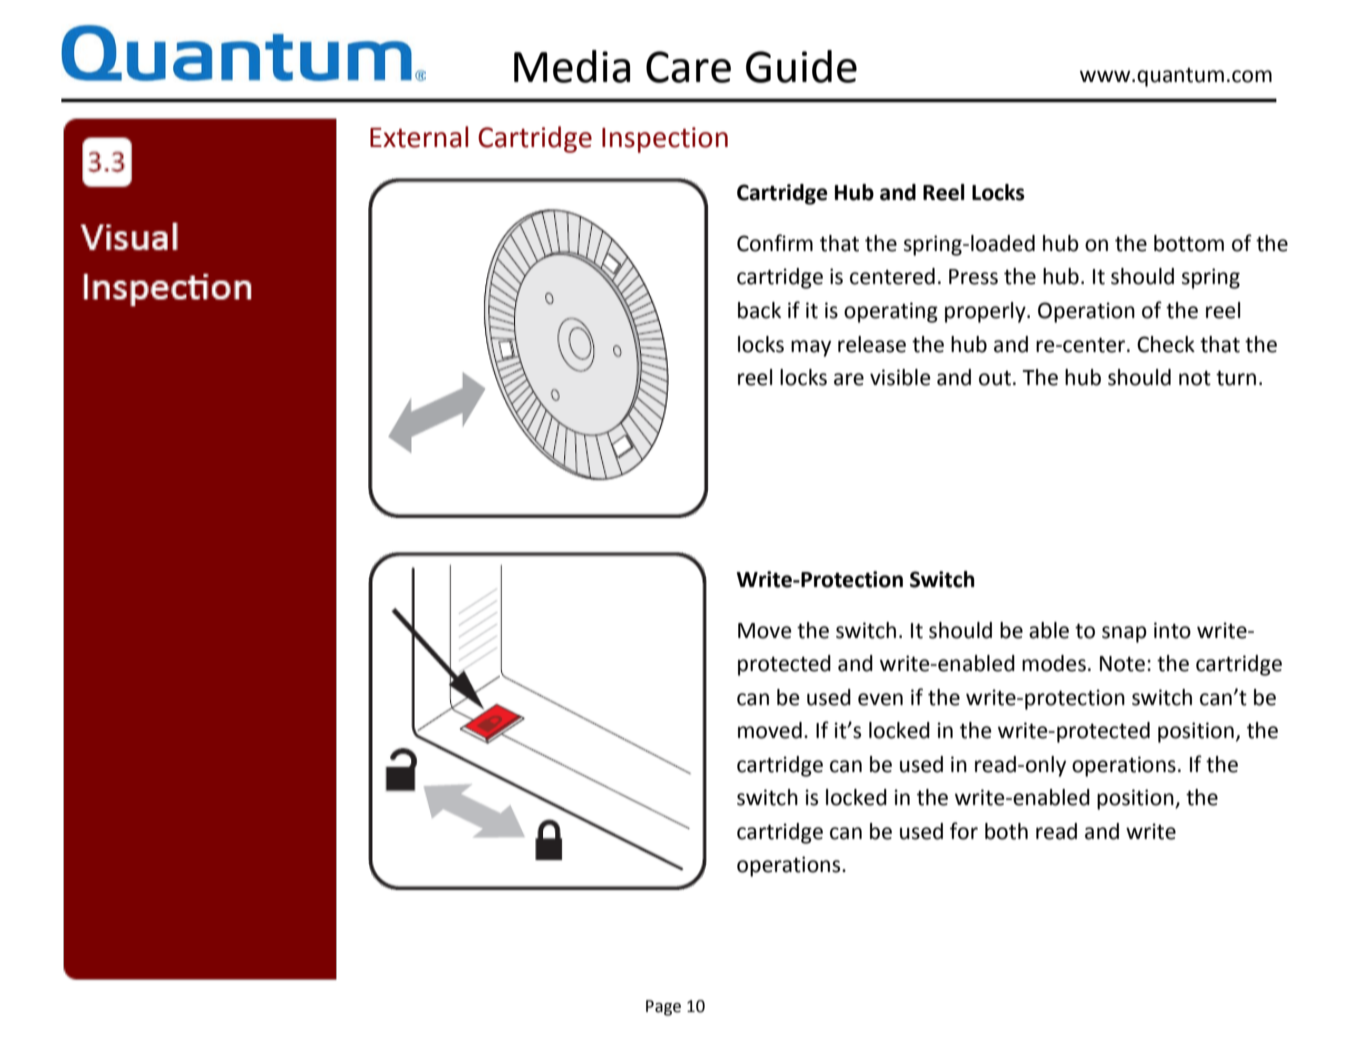  Describe the element at coordinates (964, 831) in the screenshot. I see `for` at that location.
